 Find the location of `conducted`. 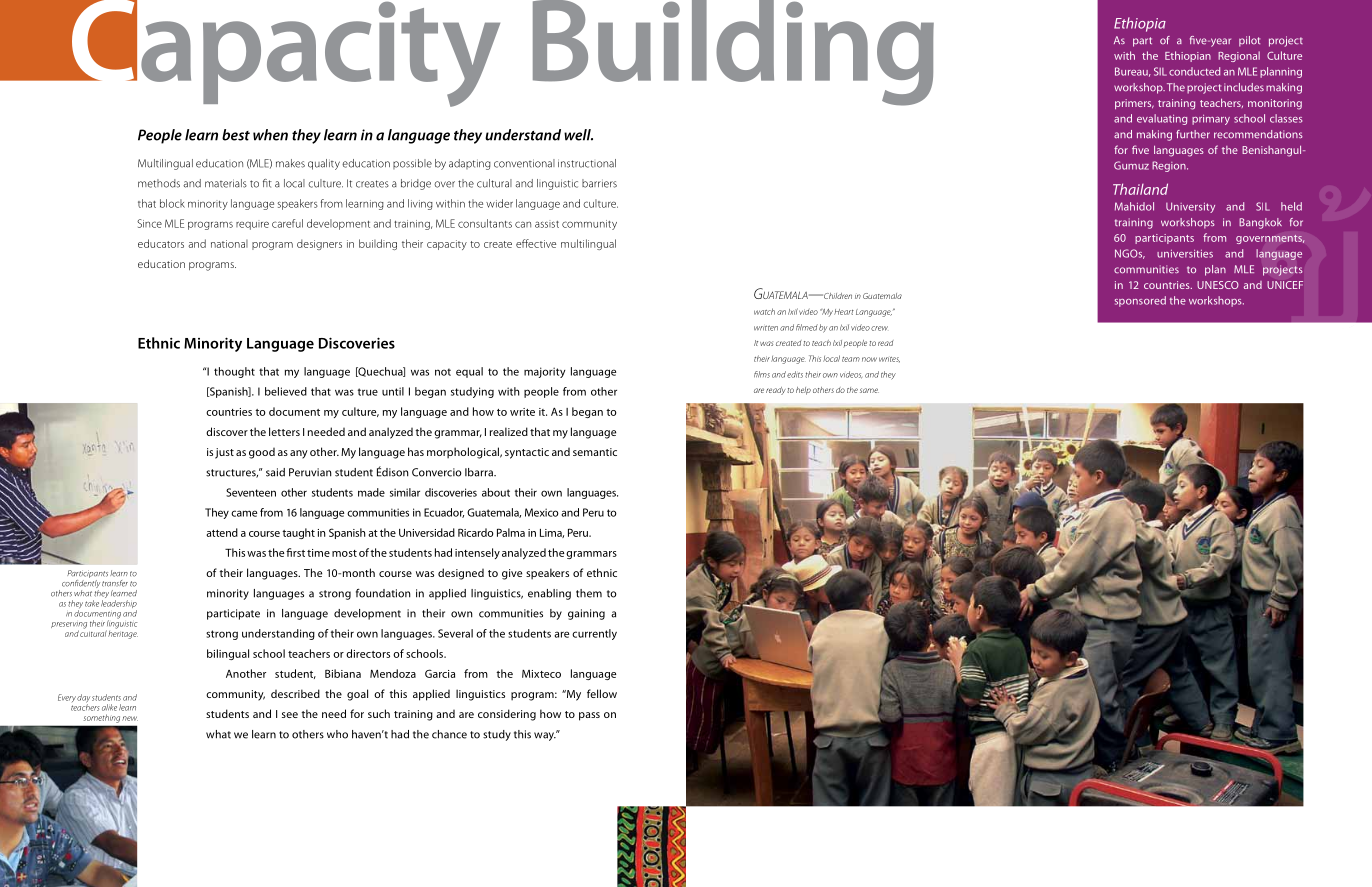

conducted is located at coordinates (1194, 71).
